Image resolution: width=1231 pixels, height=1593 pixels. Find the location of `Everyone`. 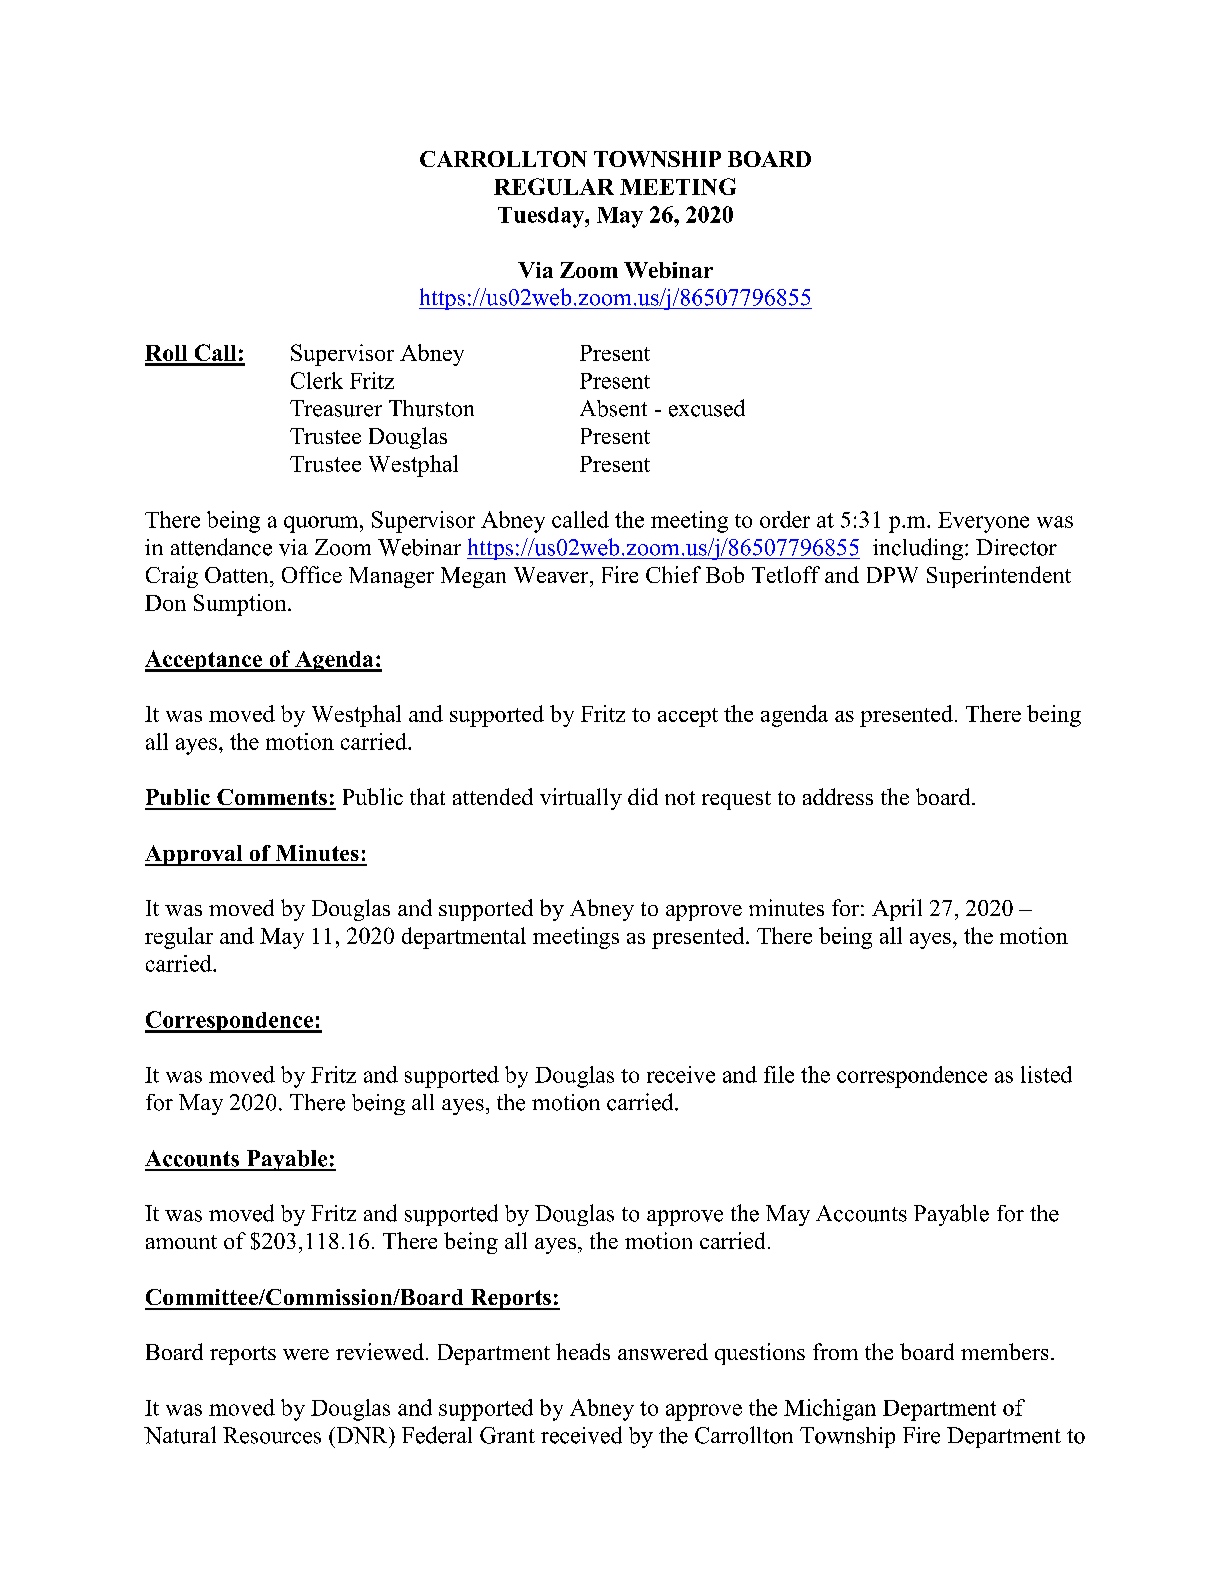

Everyone is located at coordinates (983, 522).
